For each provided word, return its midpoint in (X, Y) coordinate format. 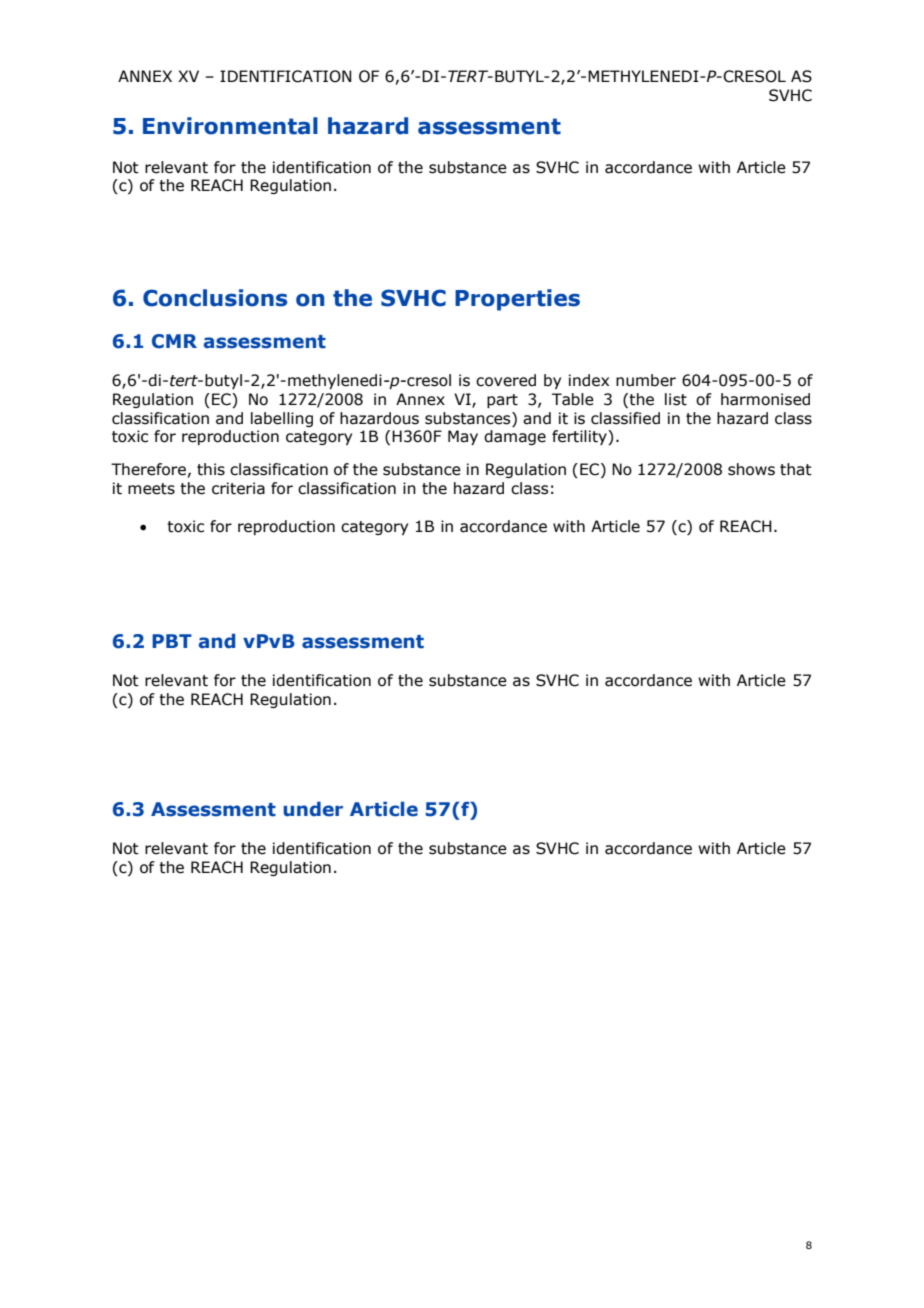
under (313, 809)
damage (515, 437)
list (676, 399)
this (211, 469)
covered (506, 380)
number (646, 380)
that (796, 469)
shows (751, 469)
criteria (238, 488)
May (463, 437)
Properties (517, 300)
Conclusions (215, 298)
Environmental (230, 126)
